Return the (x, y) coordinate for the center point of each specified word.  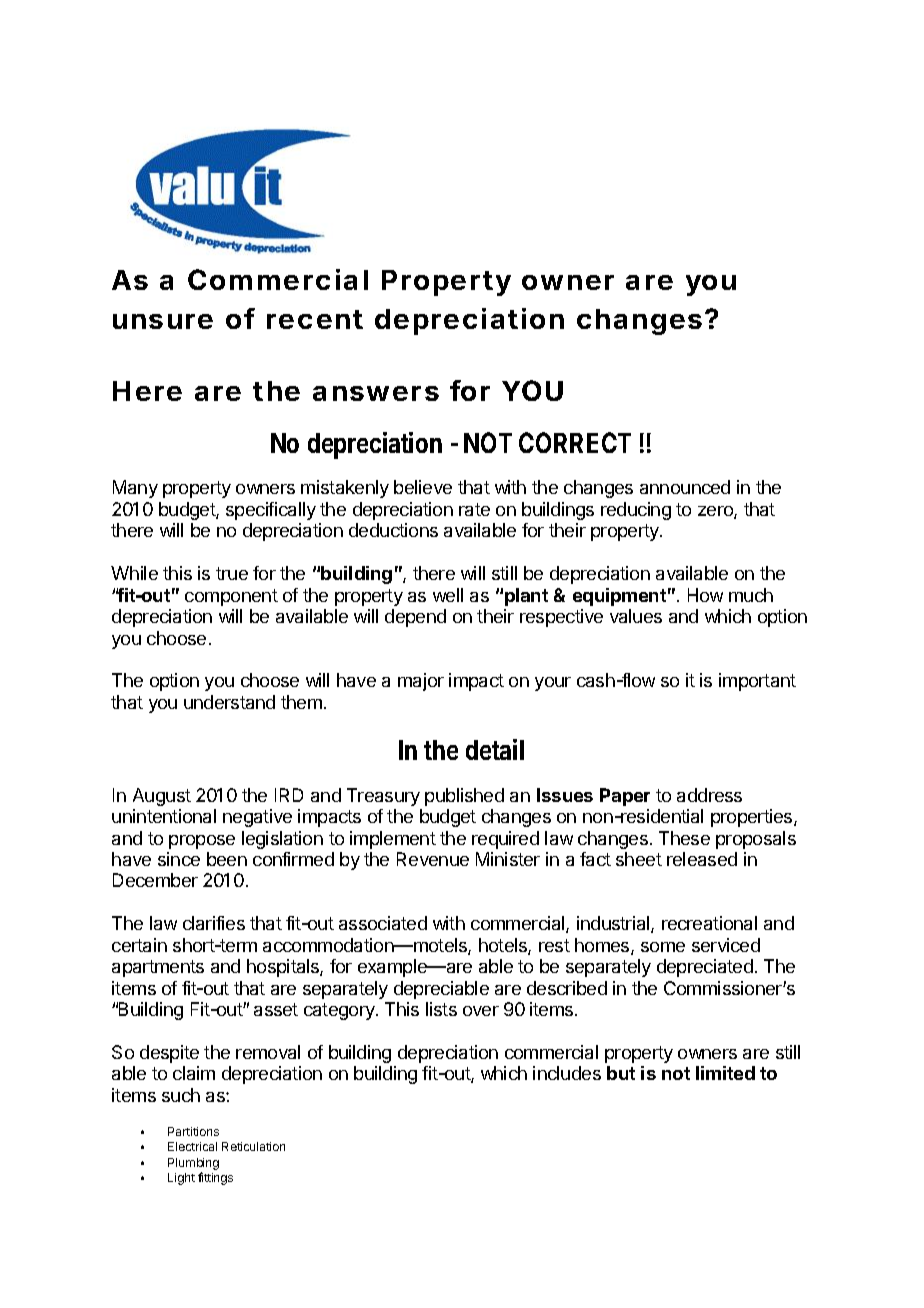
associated (383, 923)
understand (229, 702)
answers (376, 393)
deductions (393, 530)
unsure (163, 321)
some (663, 947)
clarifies (214, 923)
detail (495, 749)
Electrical (192, 1146)
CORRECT (575, 442)
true (232, 573)
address (709, 795)
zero (716, 512)
